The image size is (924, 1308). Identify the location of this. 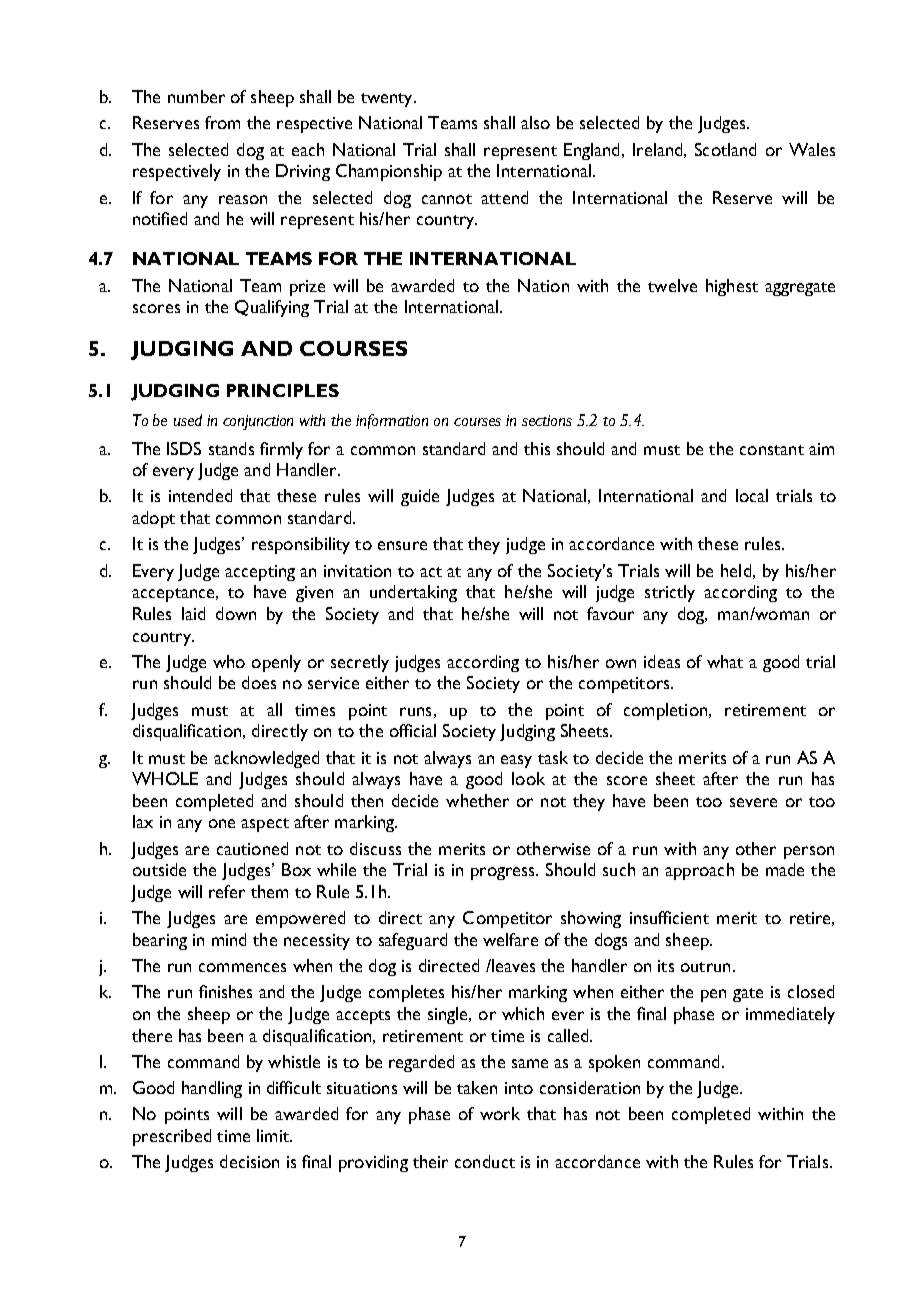
(537, 448).
